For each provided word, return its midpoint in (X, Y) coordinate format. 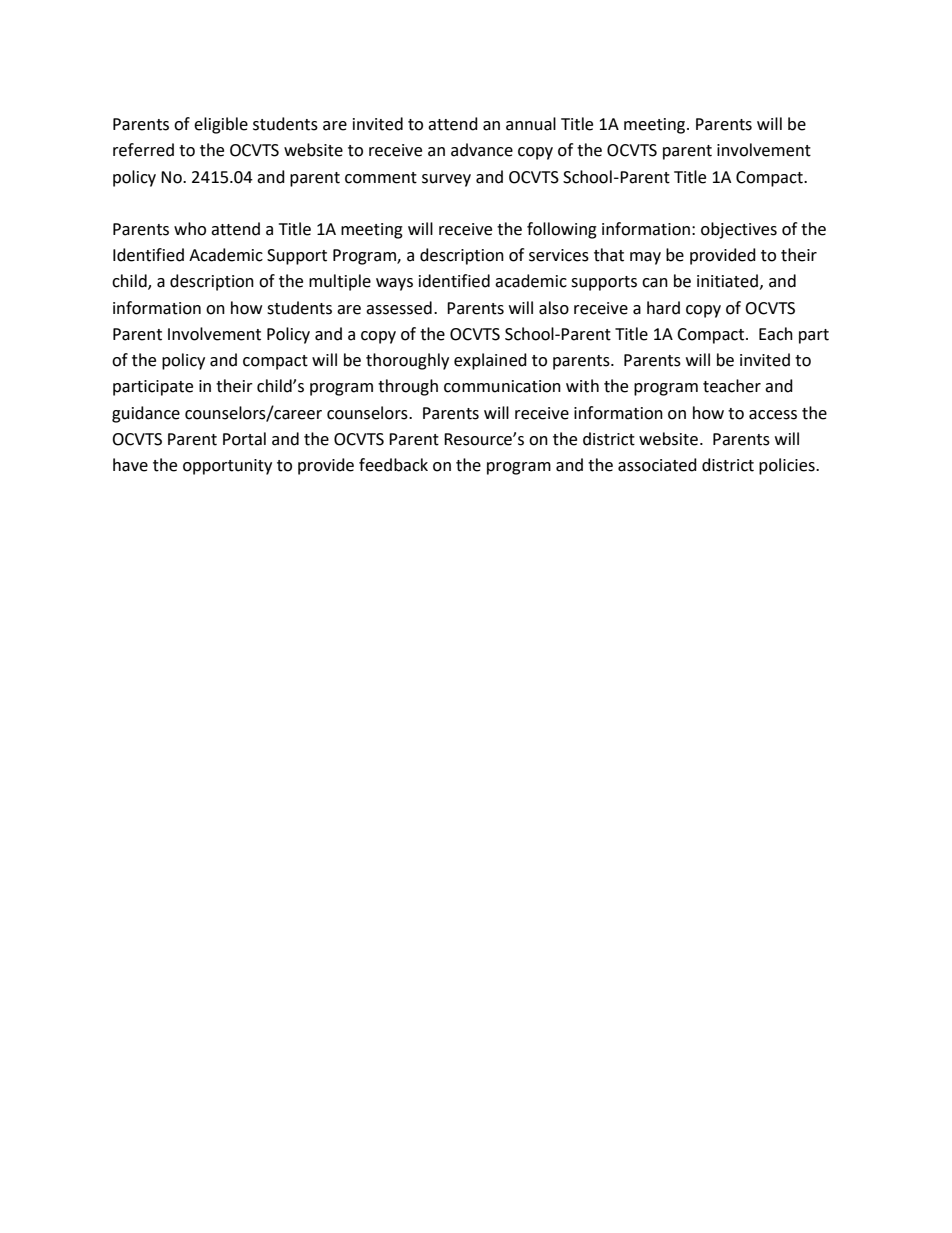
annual (531, 124)
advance (482, 150)
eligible (221, 125)
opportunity (227, 467)
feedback (393, 465)
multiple (340, 282)
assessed (399, 308)
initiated (727, 281)
